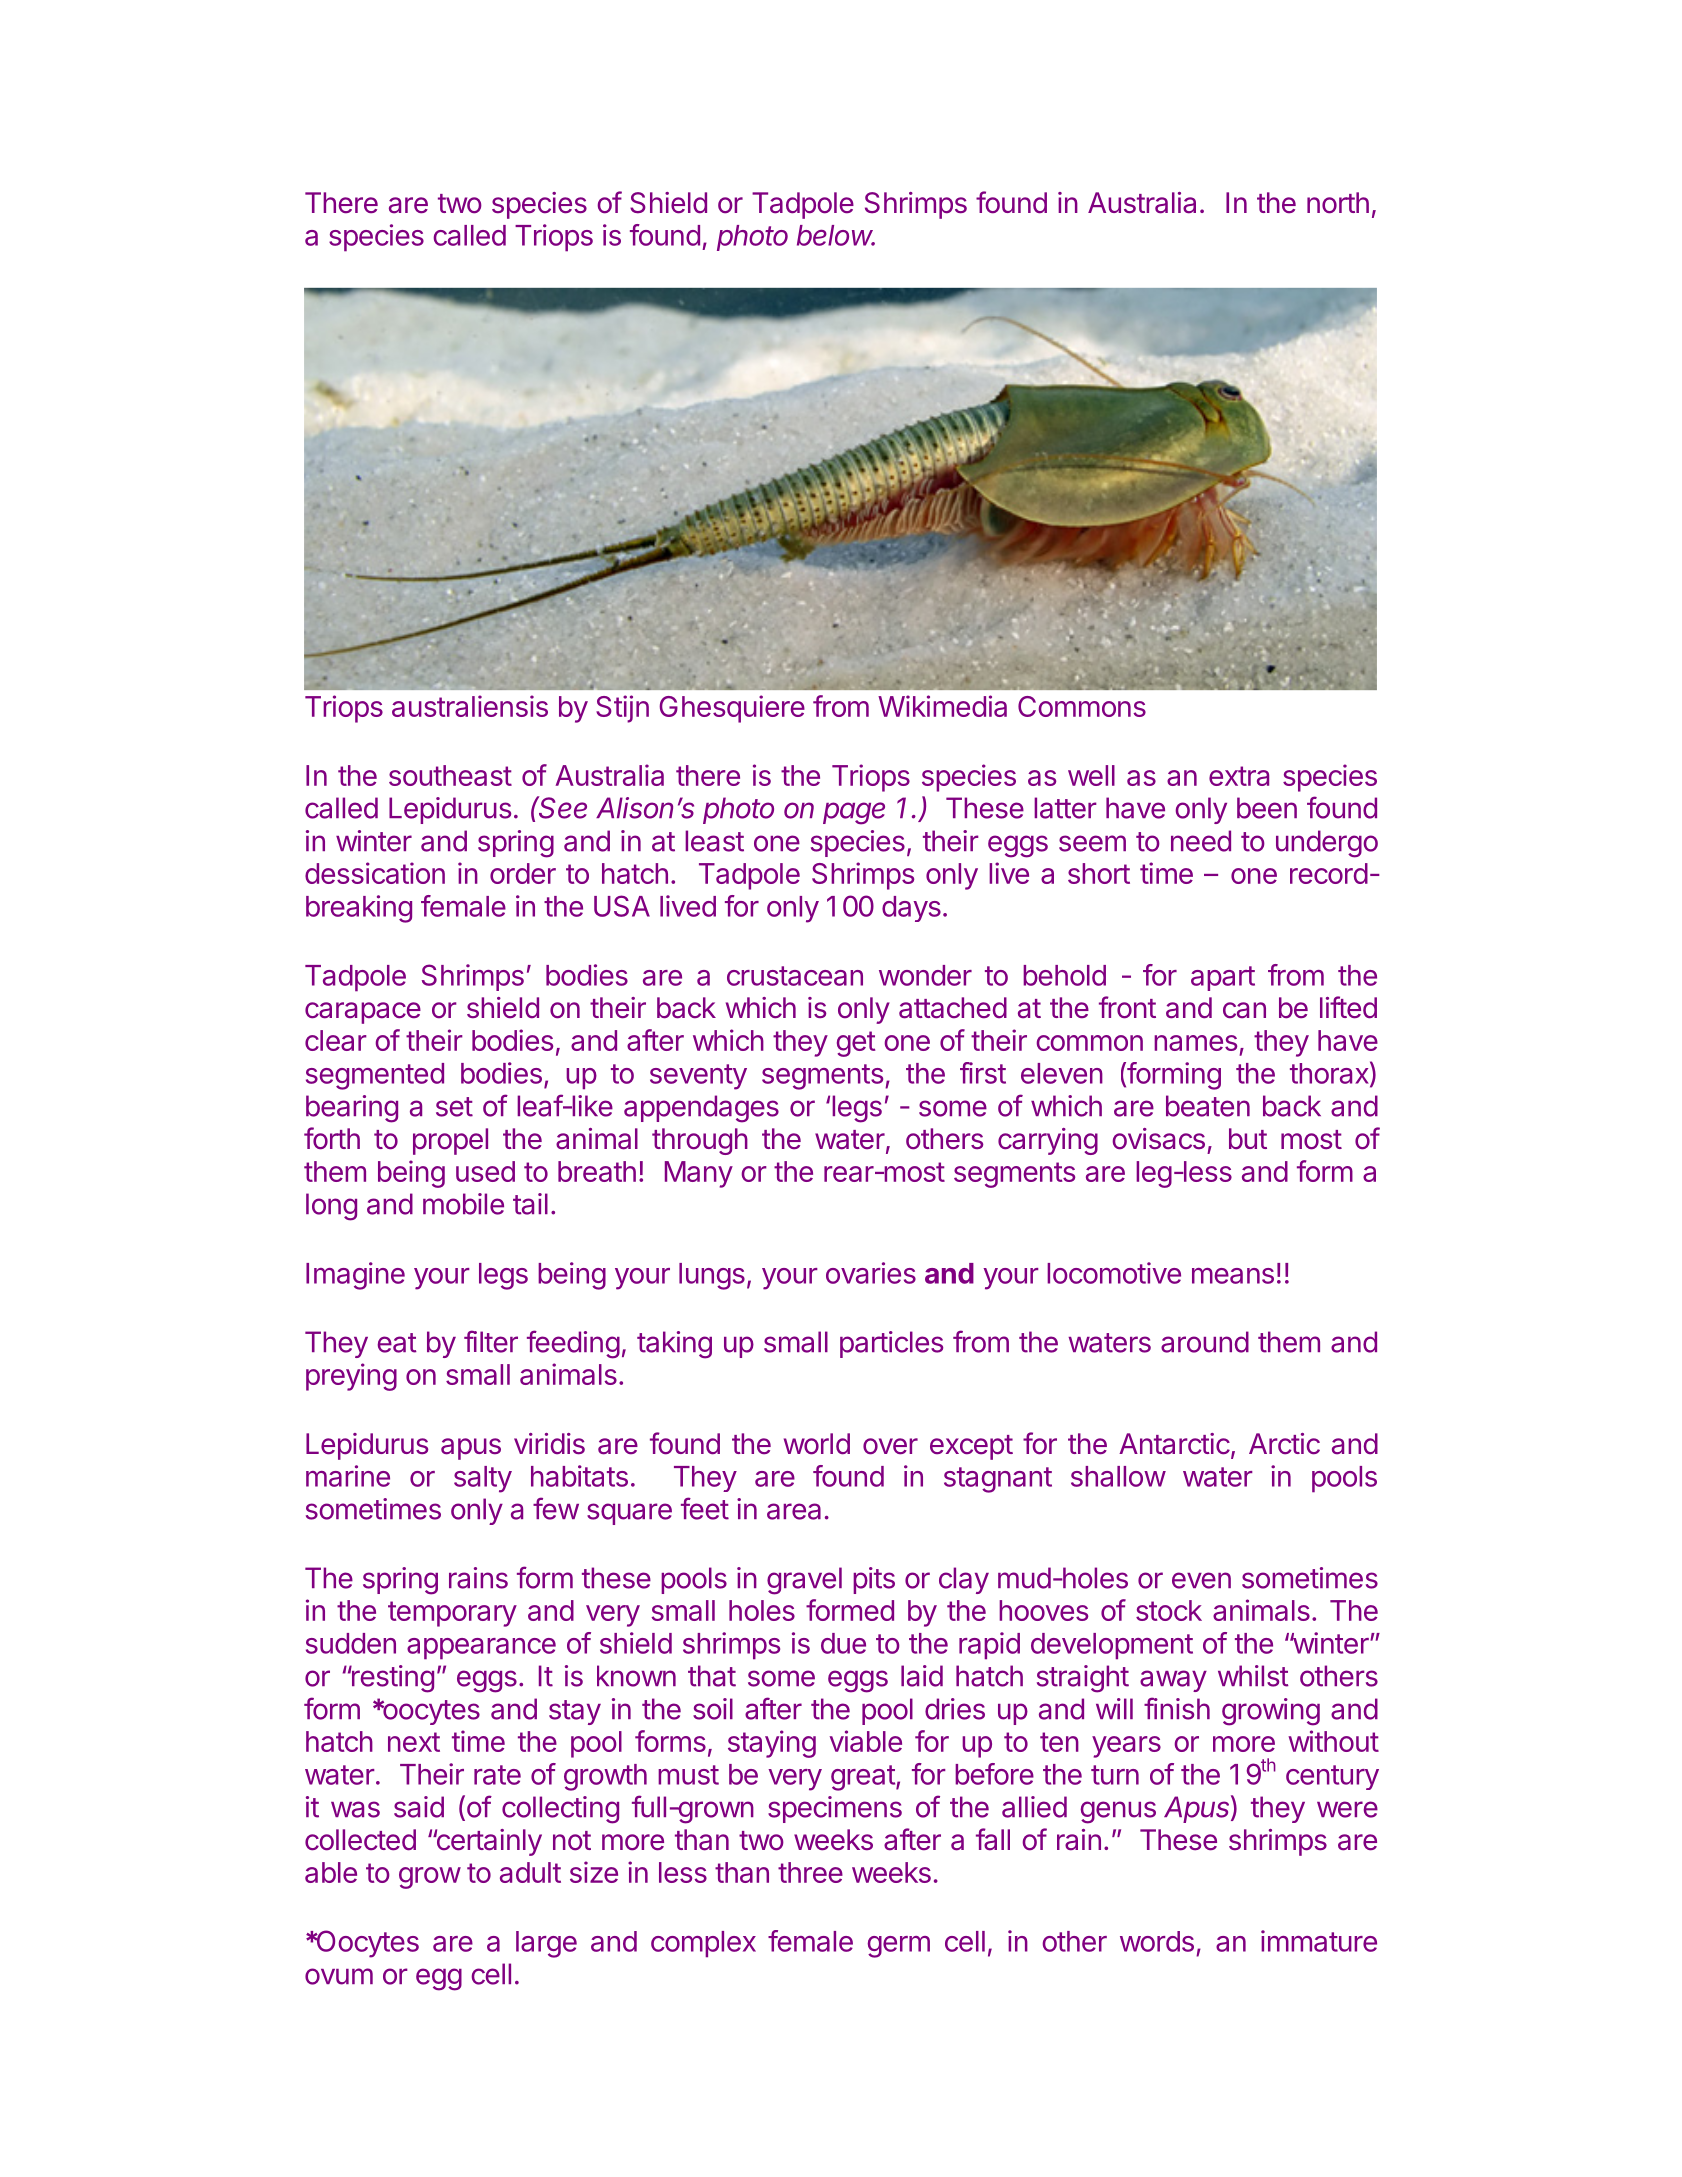 The image size is (1682, 2177). I want to click on germ, so click(899, 1947).
